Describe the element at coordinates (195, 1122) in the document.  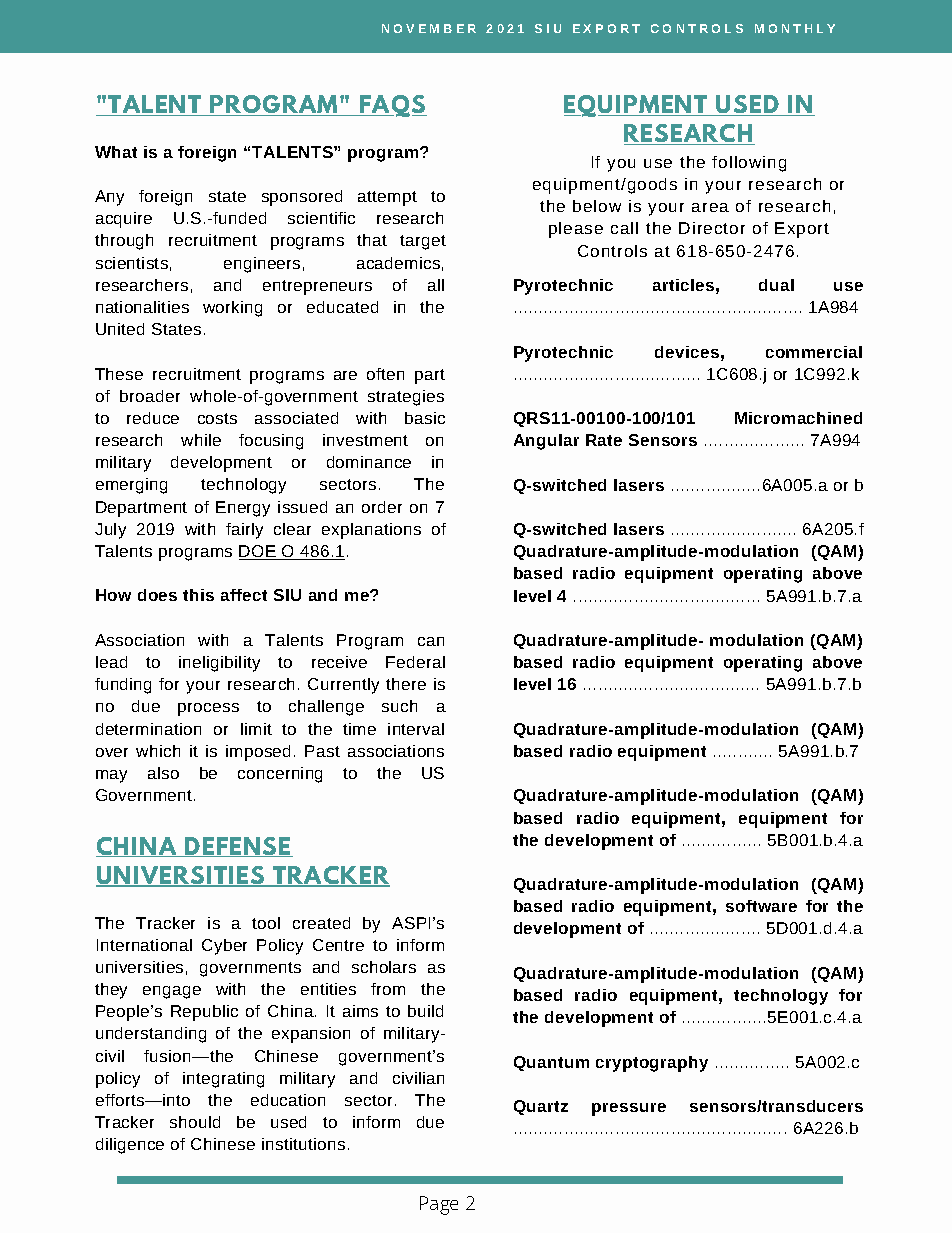
I see `should` at that location.
